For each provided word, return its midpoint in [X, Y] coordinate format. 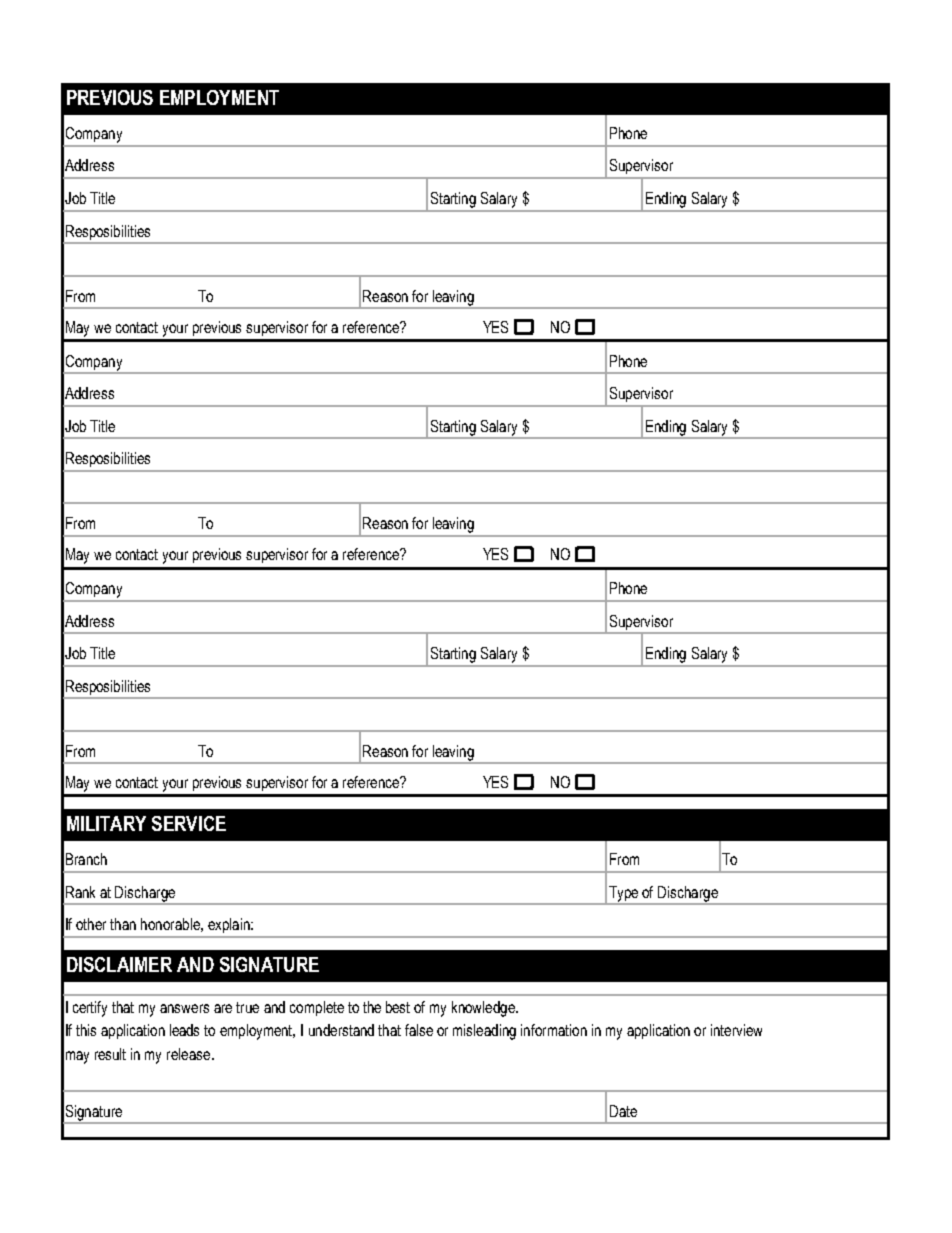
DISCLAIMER [119, 964]
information [554, 1030]
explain [230, 925]
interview [736, 1030]
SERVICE [189, 823]
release [188, 1054]
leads [184, 1030]
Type [624, 895]
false [419, 1030]
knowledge [484, 1009]
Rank [80, 892]
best [398, 1007]
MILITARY [106, 823]
